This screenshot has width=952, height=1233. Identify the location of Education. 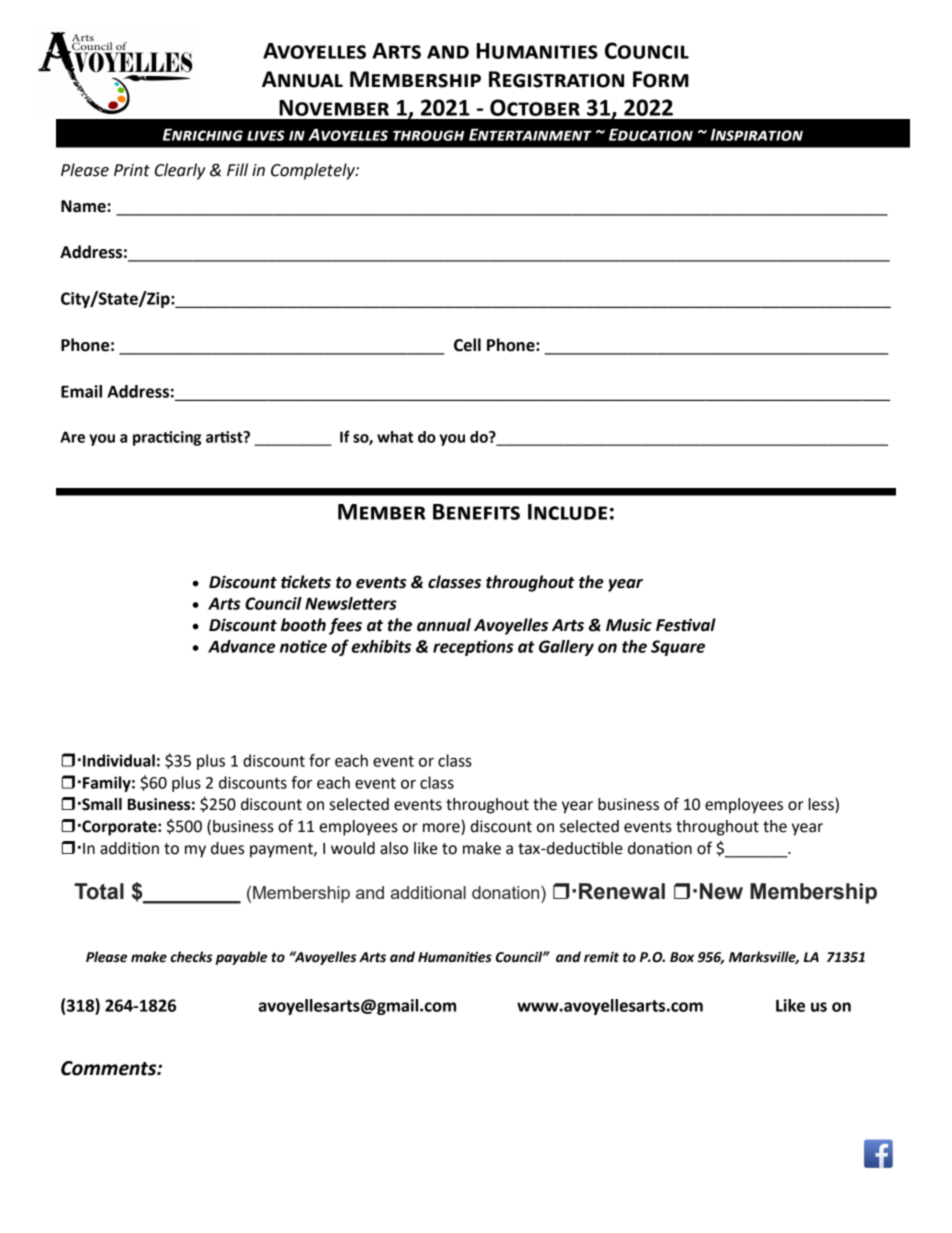
(651, 134).
